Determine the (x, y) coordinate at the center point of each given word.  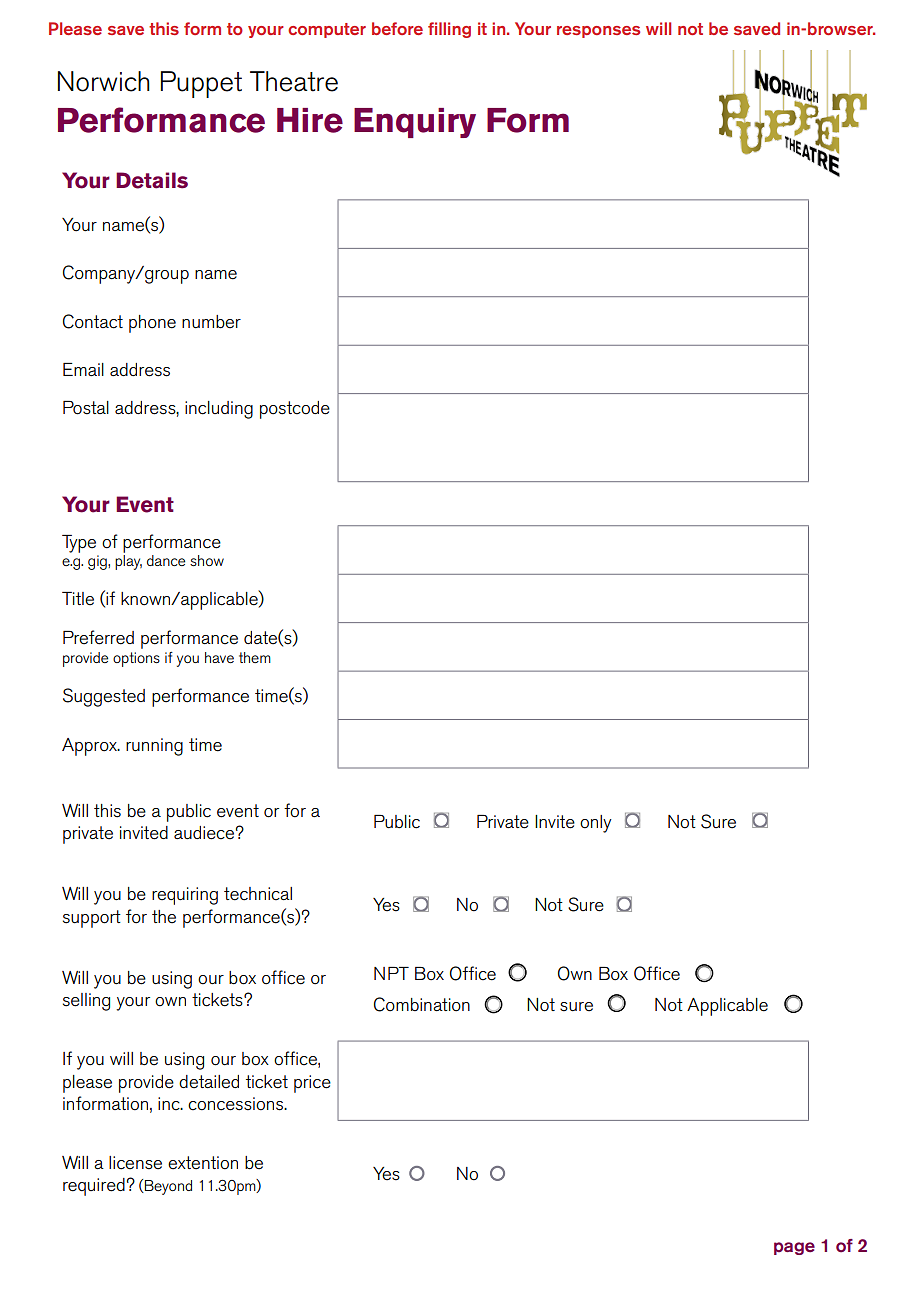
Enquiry (415, 123)
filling (449, 30)
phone (152, 324)
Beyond (167, 1187)
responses (598, 32)
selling (86, 1002)
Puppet (201, 84)
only (596, 824)
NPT (391, 973)
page (794, 1248)
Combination (422, 1004)
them (255, 657)
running (154, 747)
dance (166, 560)
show (207, 560)
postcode (295, 410)
